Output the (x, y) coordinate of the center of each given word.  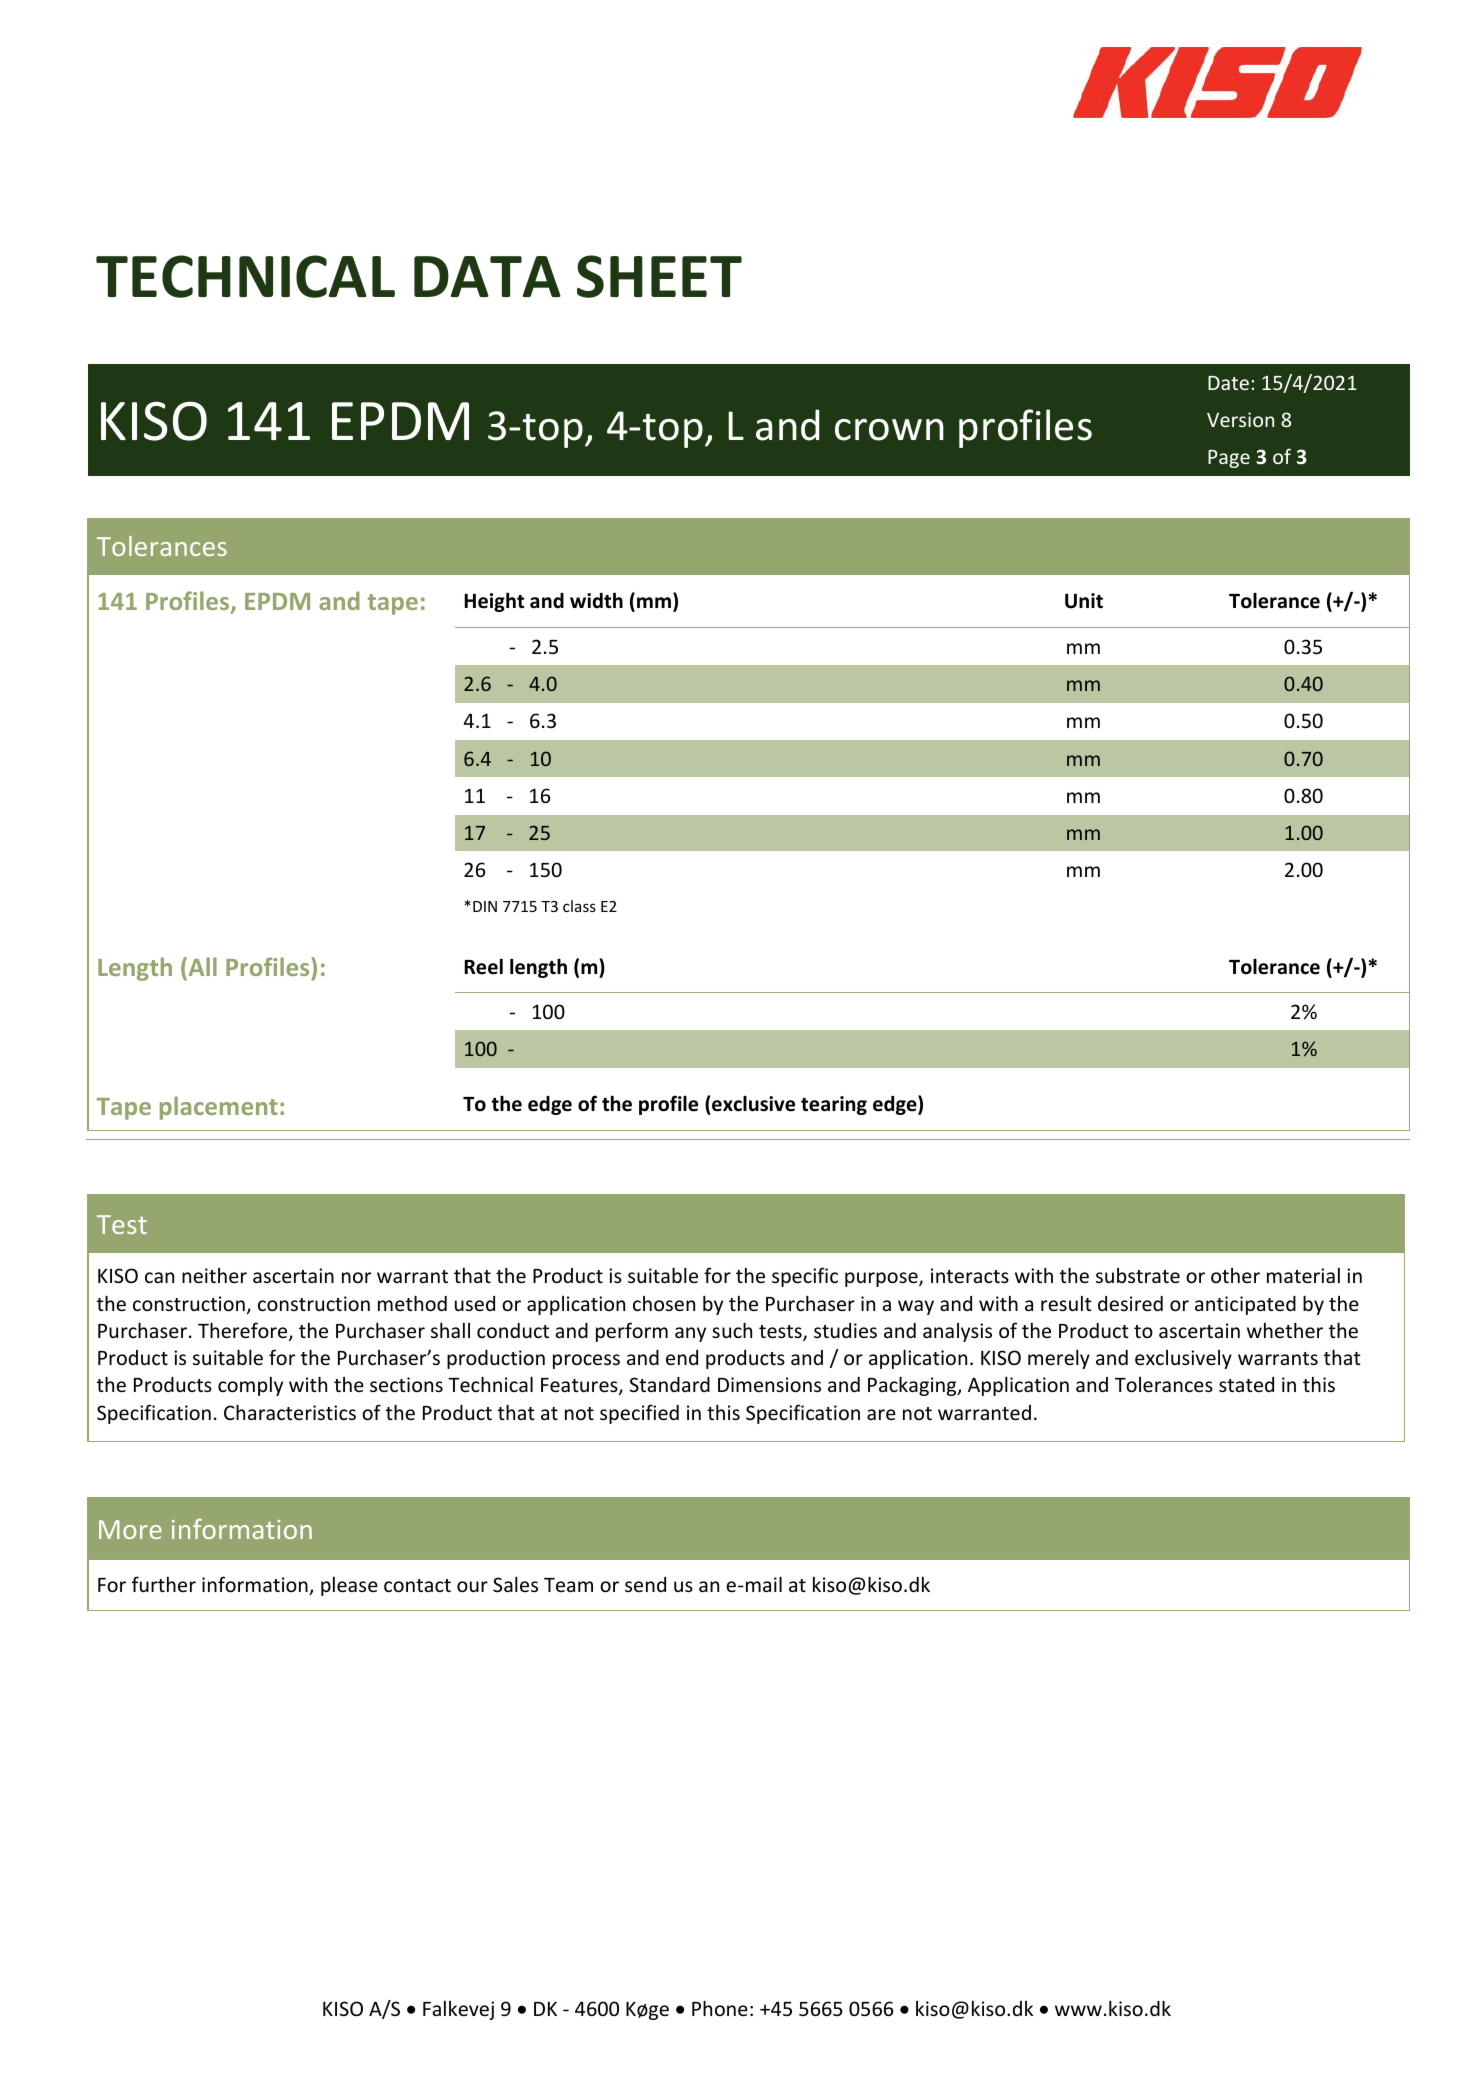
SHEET (659, 276)
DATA (487, 276)
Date (1228, 383)
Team (568, 1585)
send (645, 1584)
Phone (720, 2008)
